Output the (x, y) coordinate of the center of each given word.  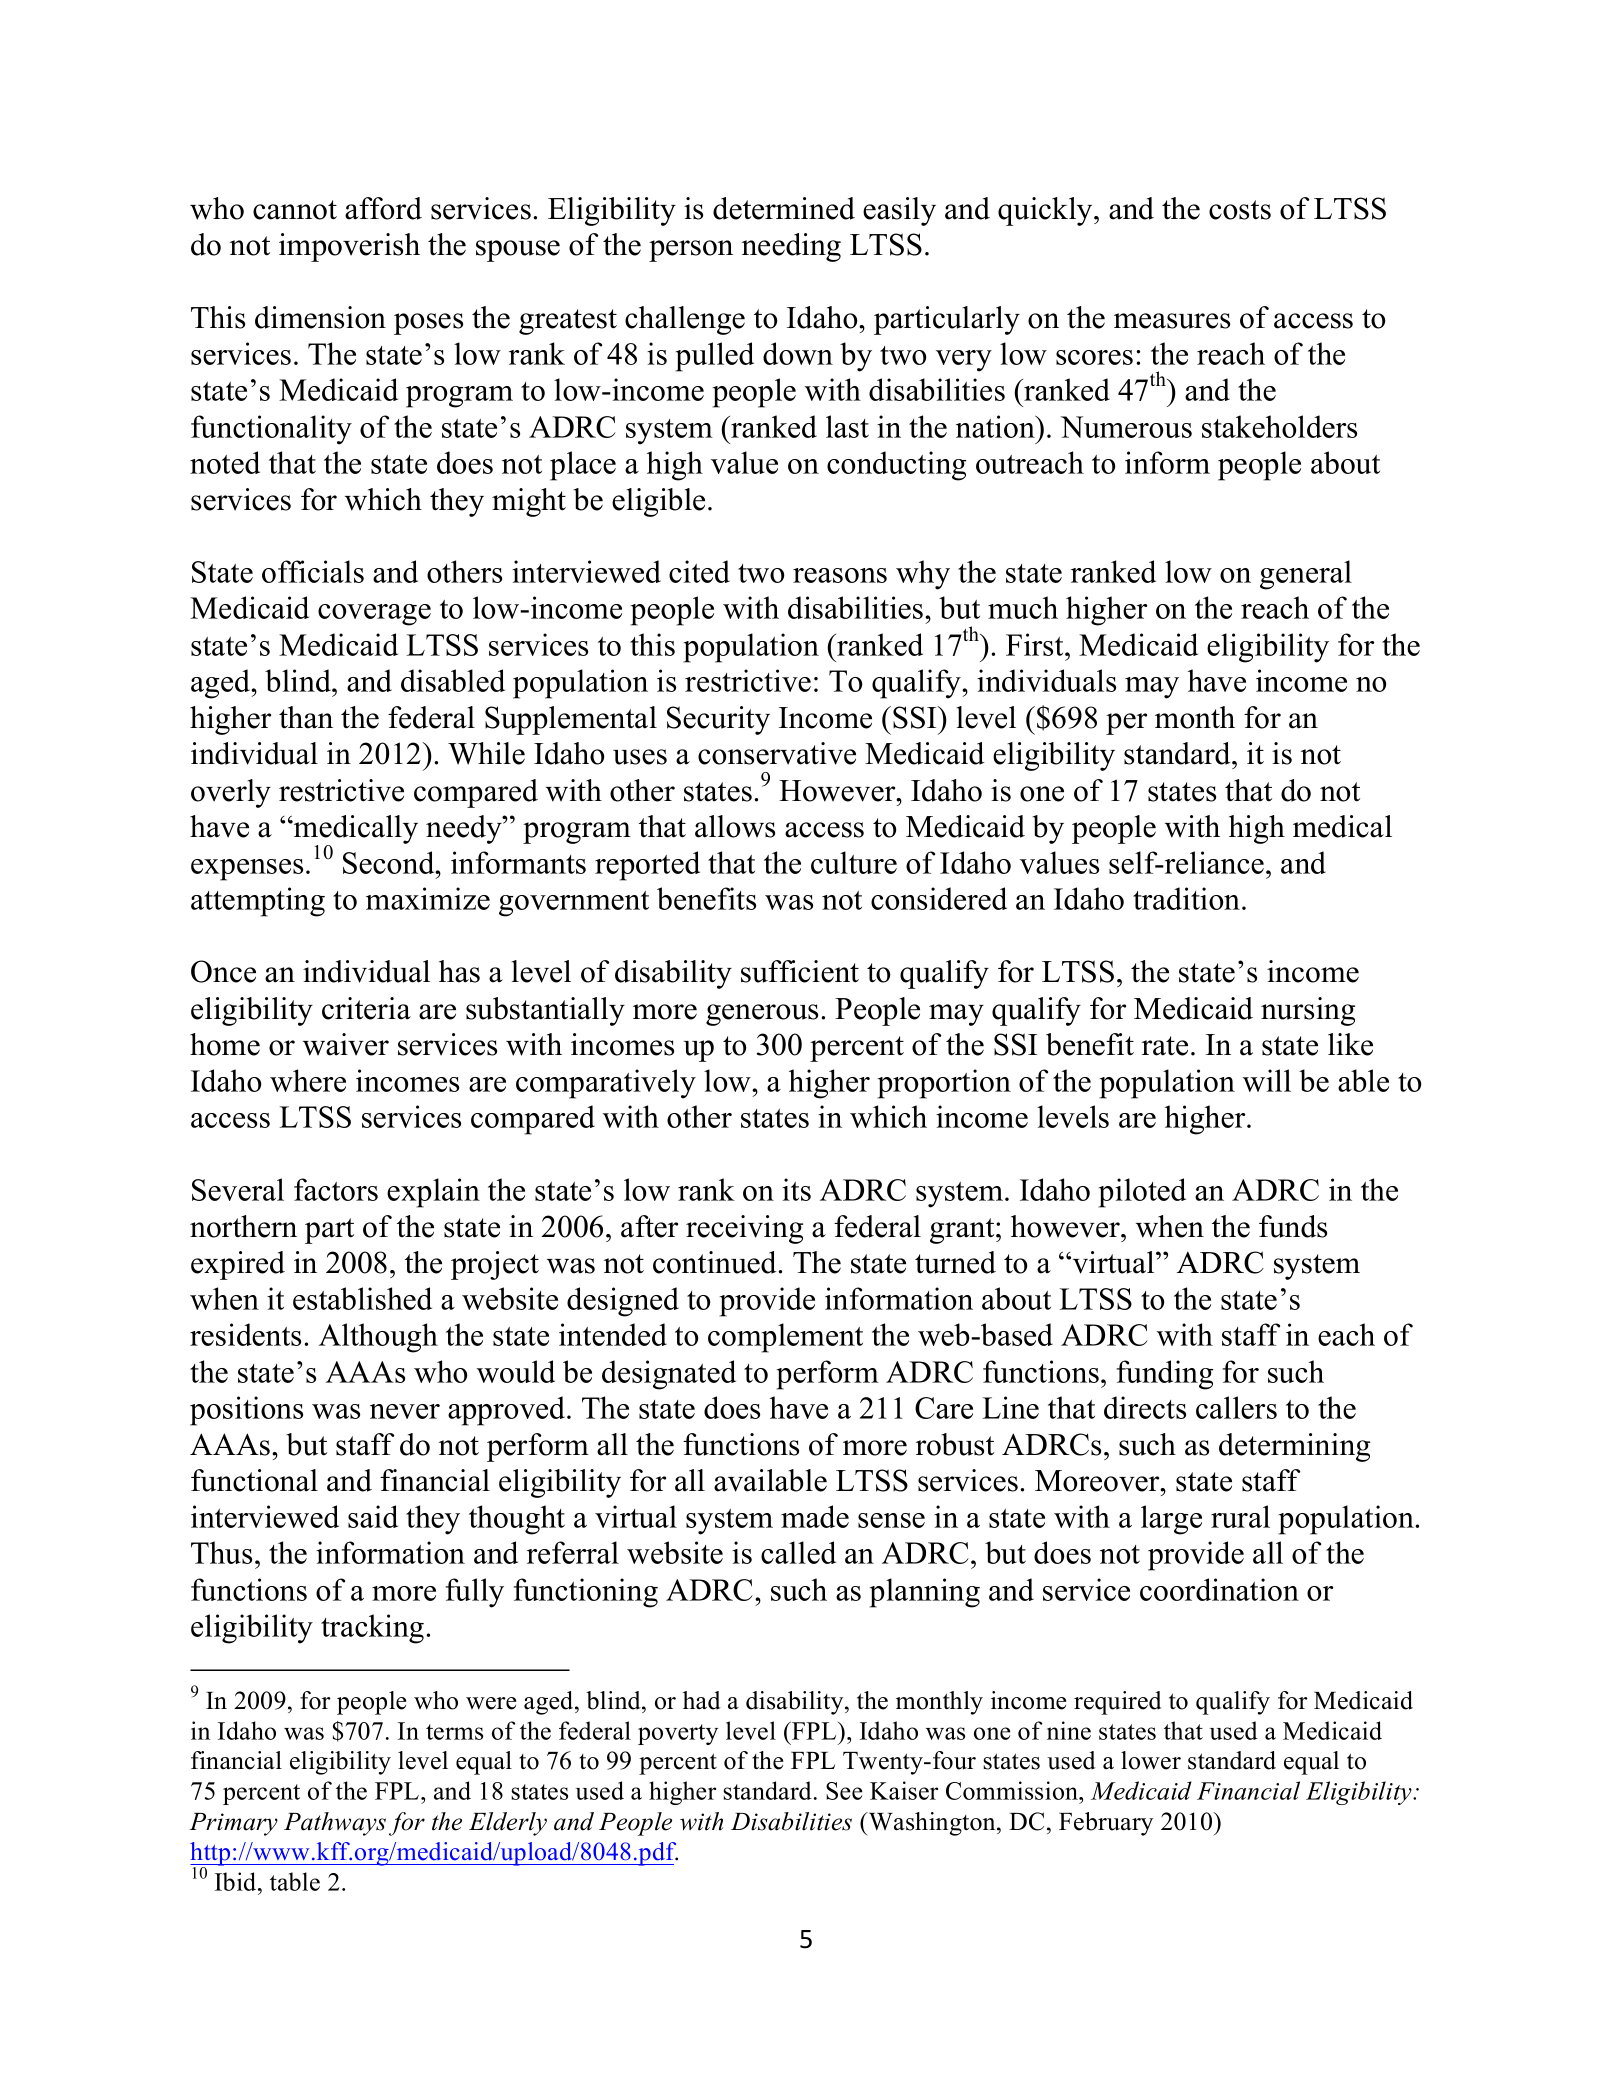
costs (1240, 210)
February (1106, 1824)
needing (791, 247)
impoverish (349, 247)
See (844, 1791)
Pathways (335, 1824)
